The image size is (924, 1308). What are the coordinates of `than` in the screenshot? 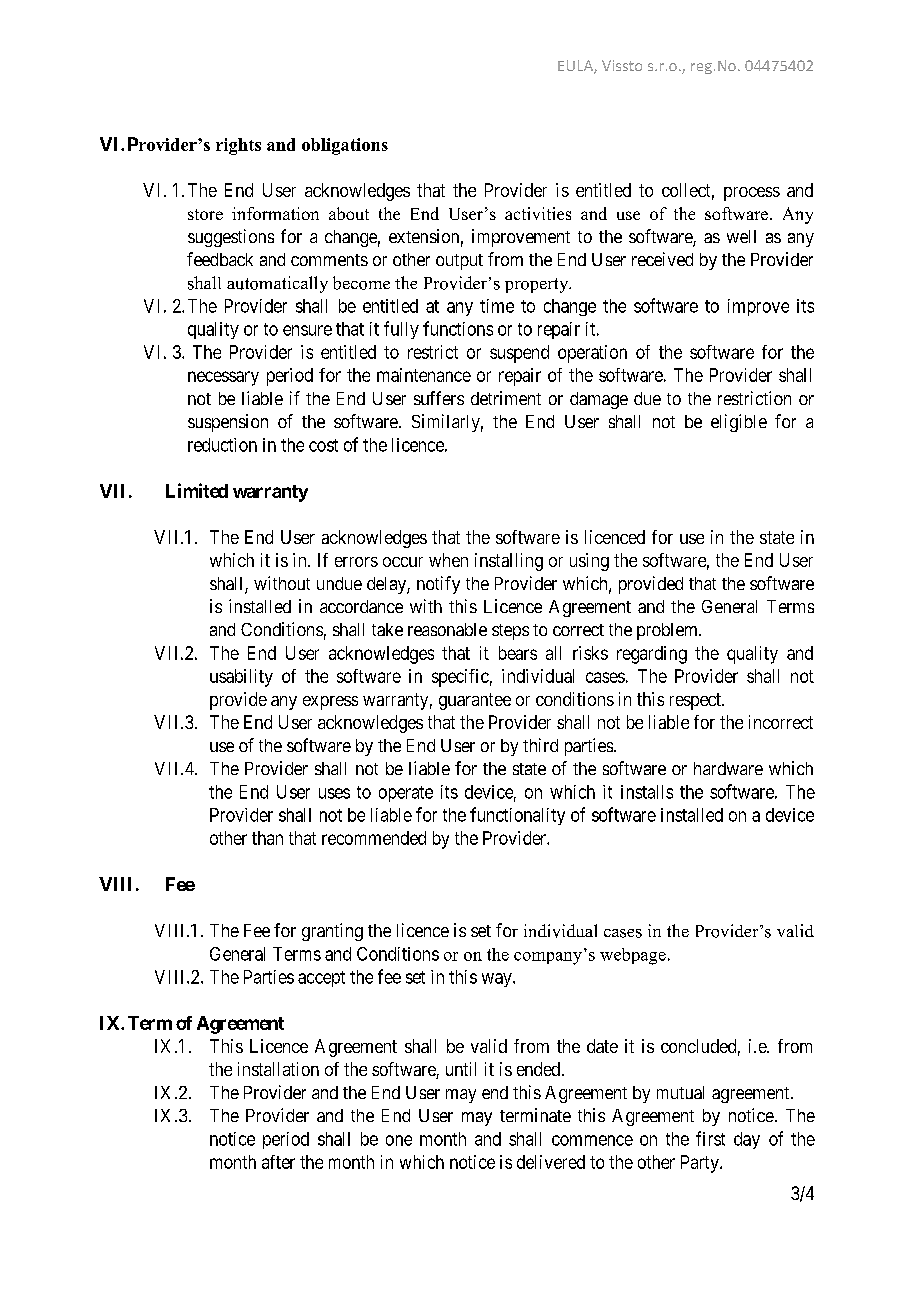 It's located at (267, 838).
